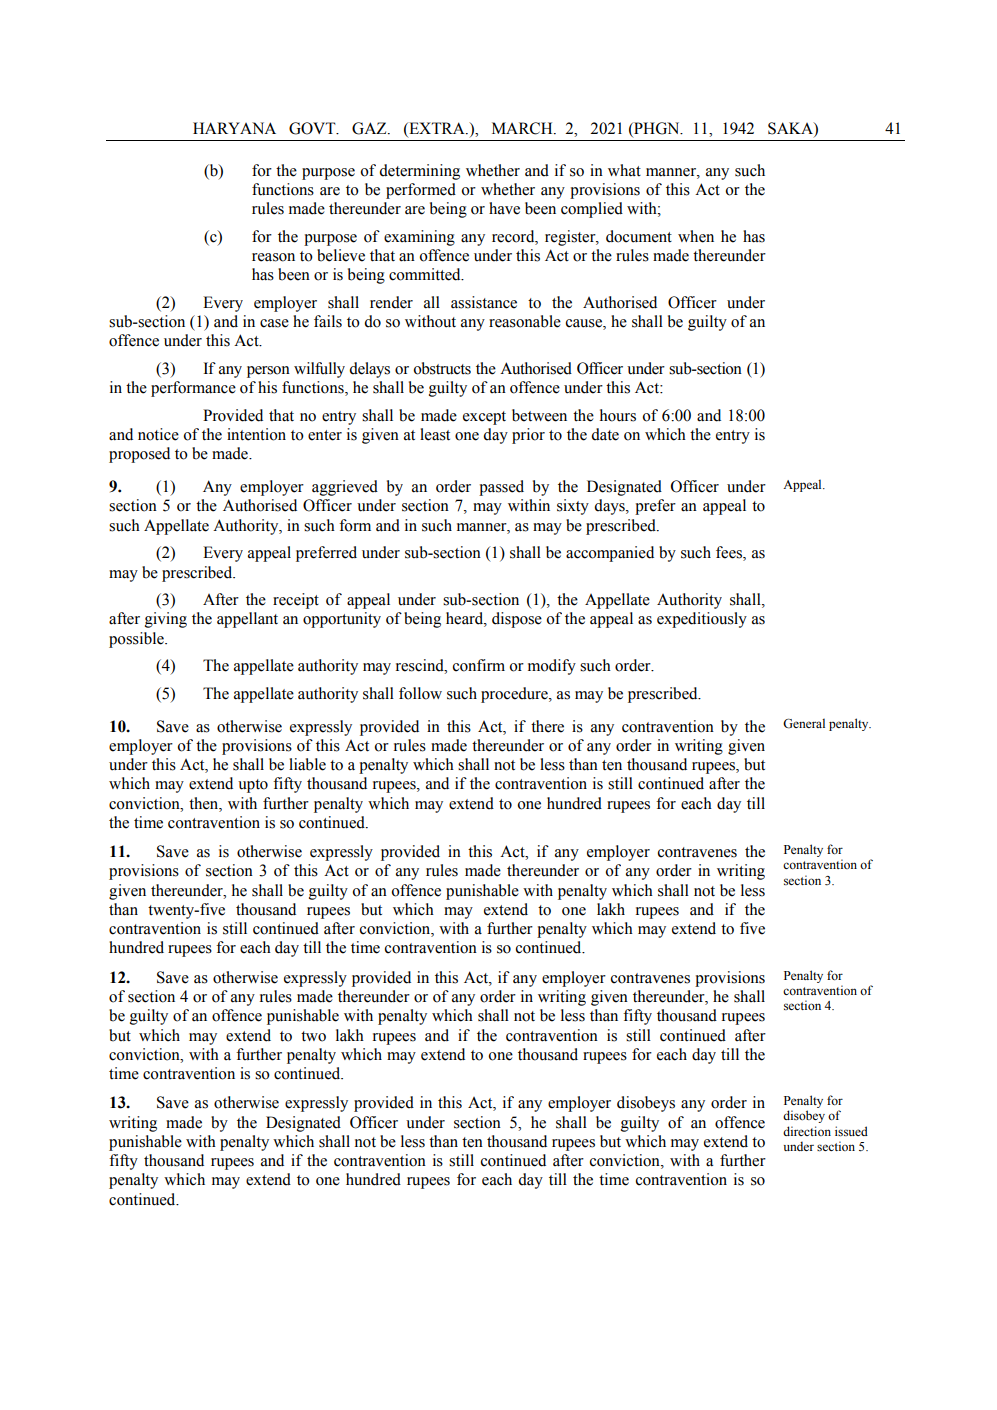  I want to click on MARCH, so click(523, 128).
